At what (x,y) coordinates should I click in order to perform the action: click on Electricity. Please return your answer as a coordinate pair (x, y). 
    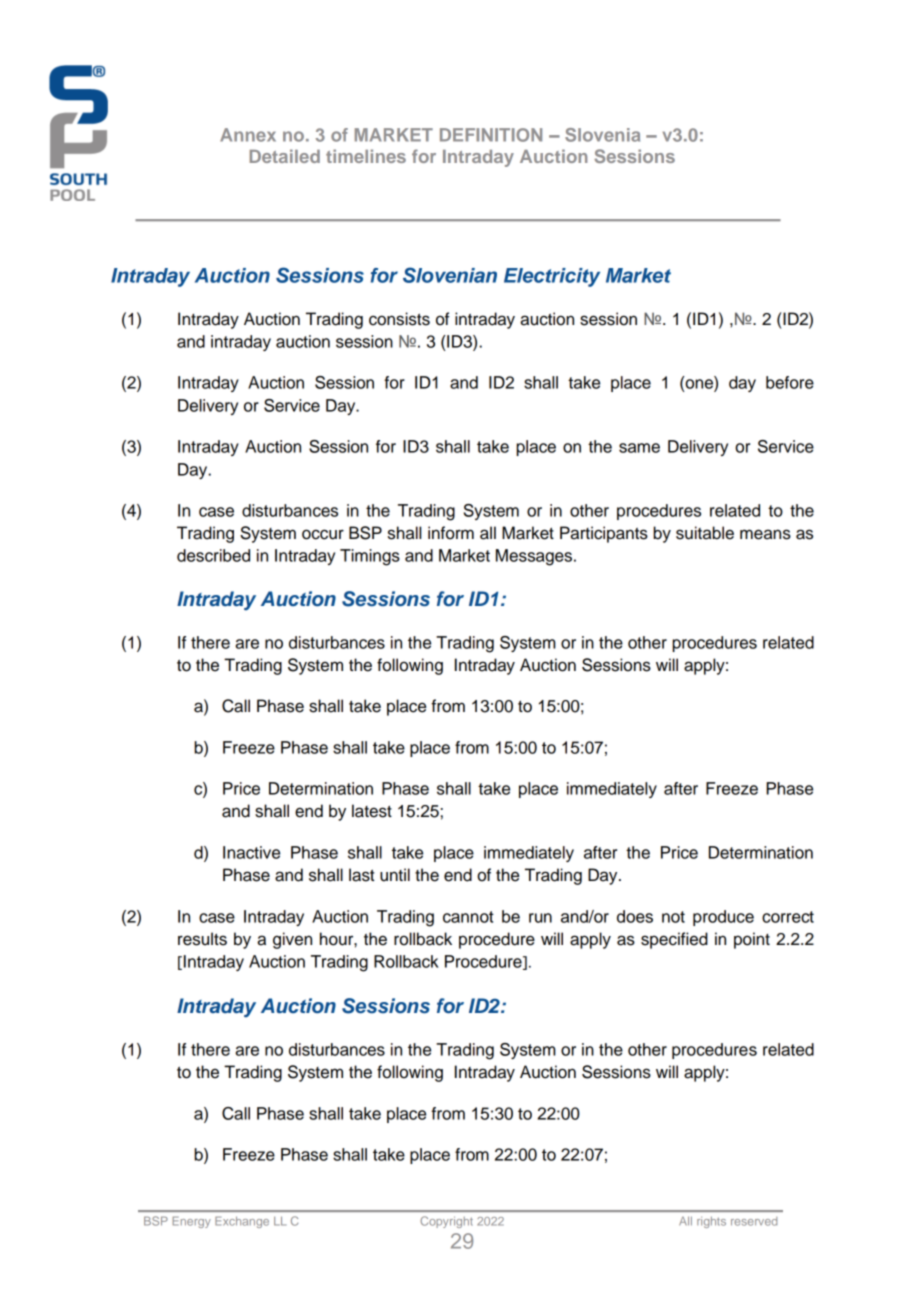
    Looking at the image, I should click on (552, 277).
